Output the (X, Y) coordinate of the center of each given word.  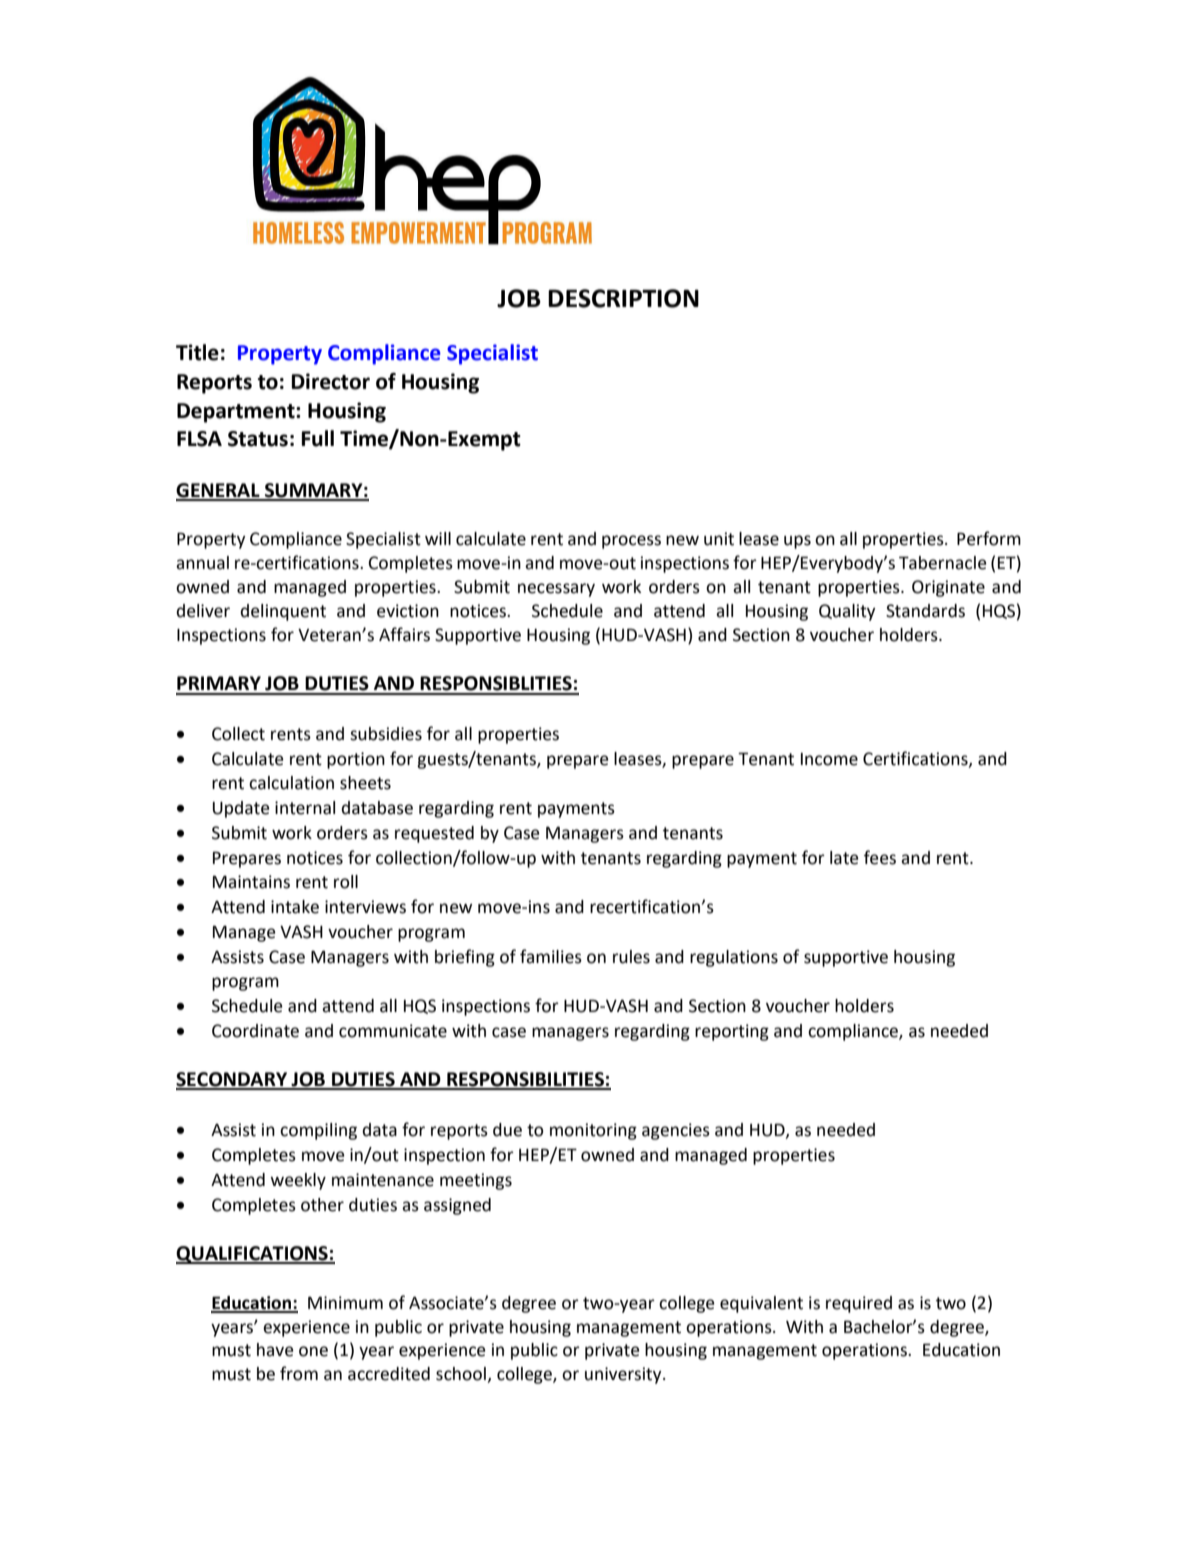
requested (434, 834)
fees (880, 857)
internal (305, 808)
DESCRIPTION (623, 298)
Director (331, 381)
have (275, 1350)
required (859, 1304)
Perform (989, 538)
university (624, 1375)
